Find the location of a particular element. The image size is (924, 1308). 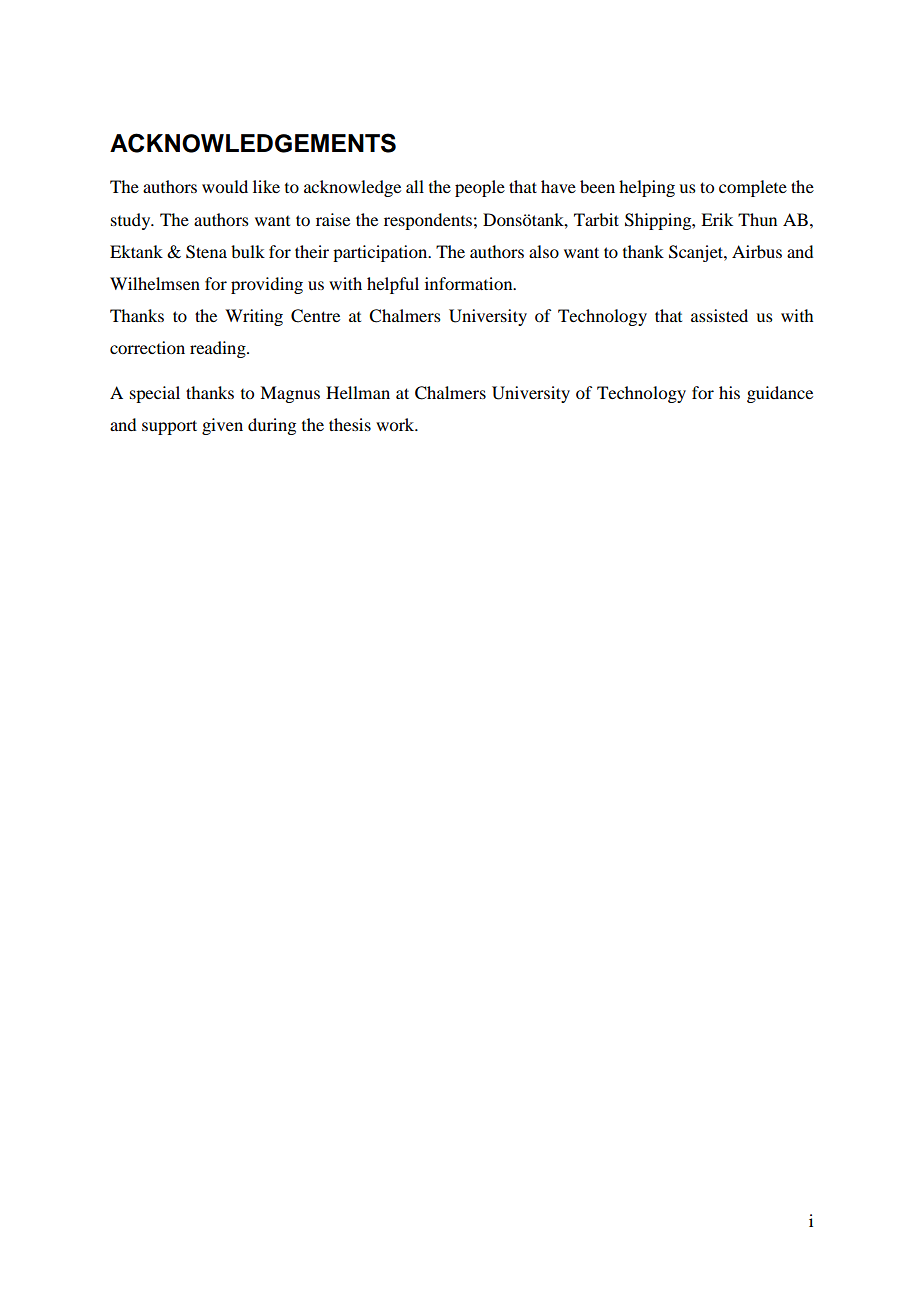

assisted is located at coordinates (719, 315).
